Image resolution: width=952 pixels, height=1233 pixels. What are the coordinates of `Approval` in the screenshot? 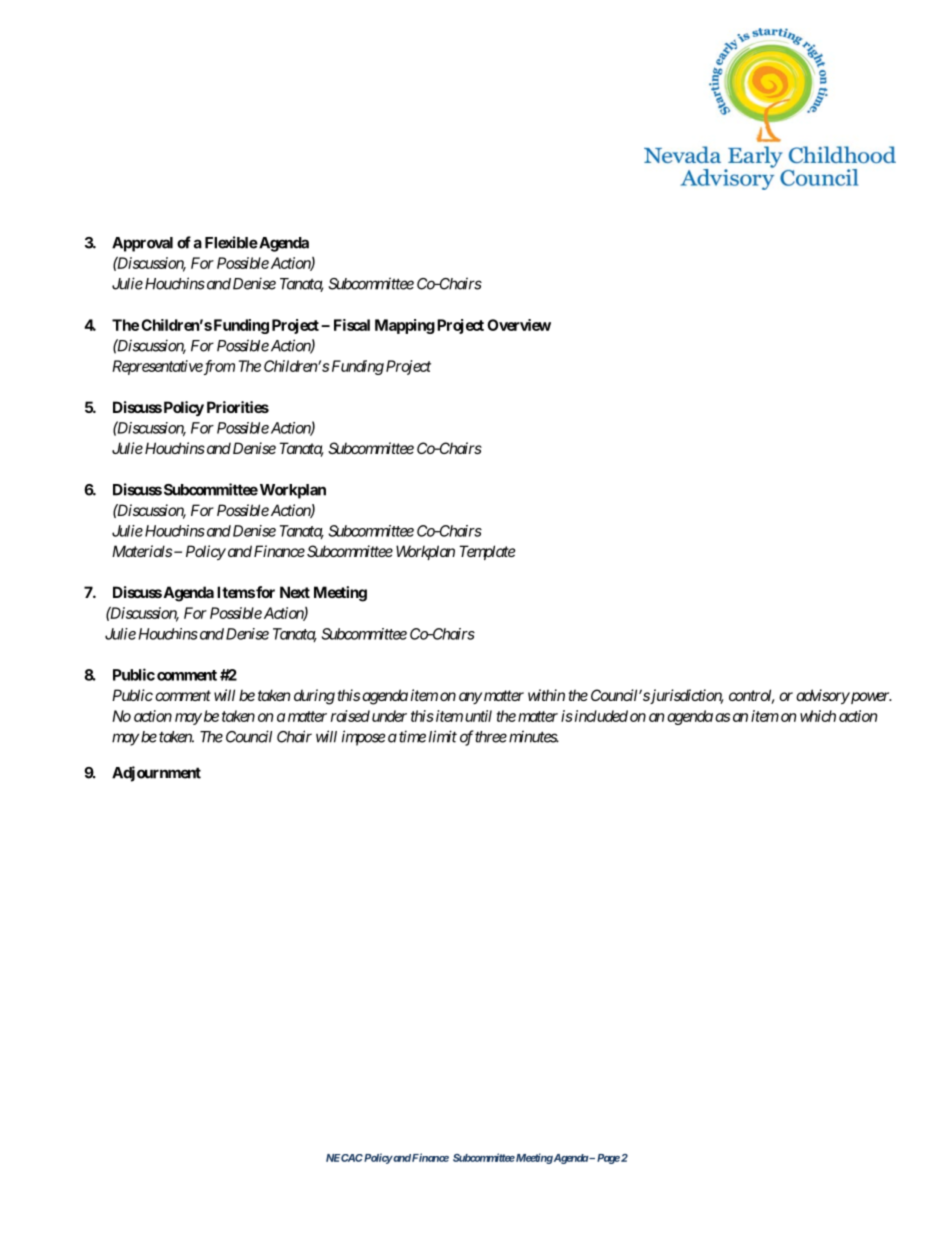 It's located at (142, 244).
